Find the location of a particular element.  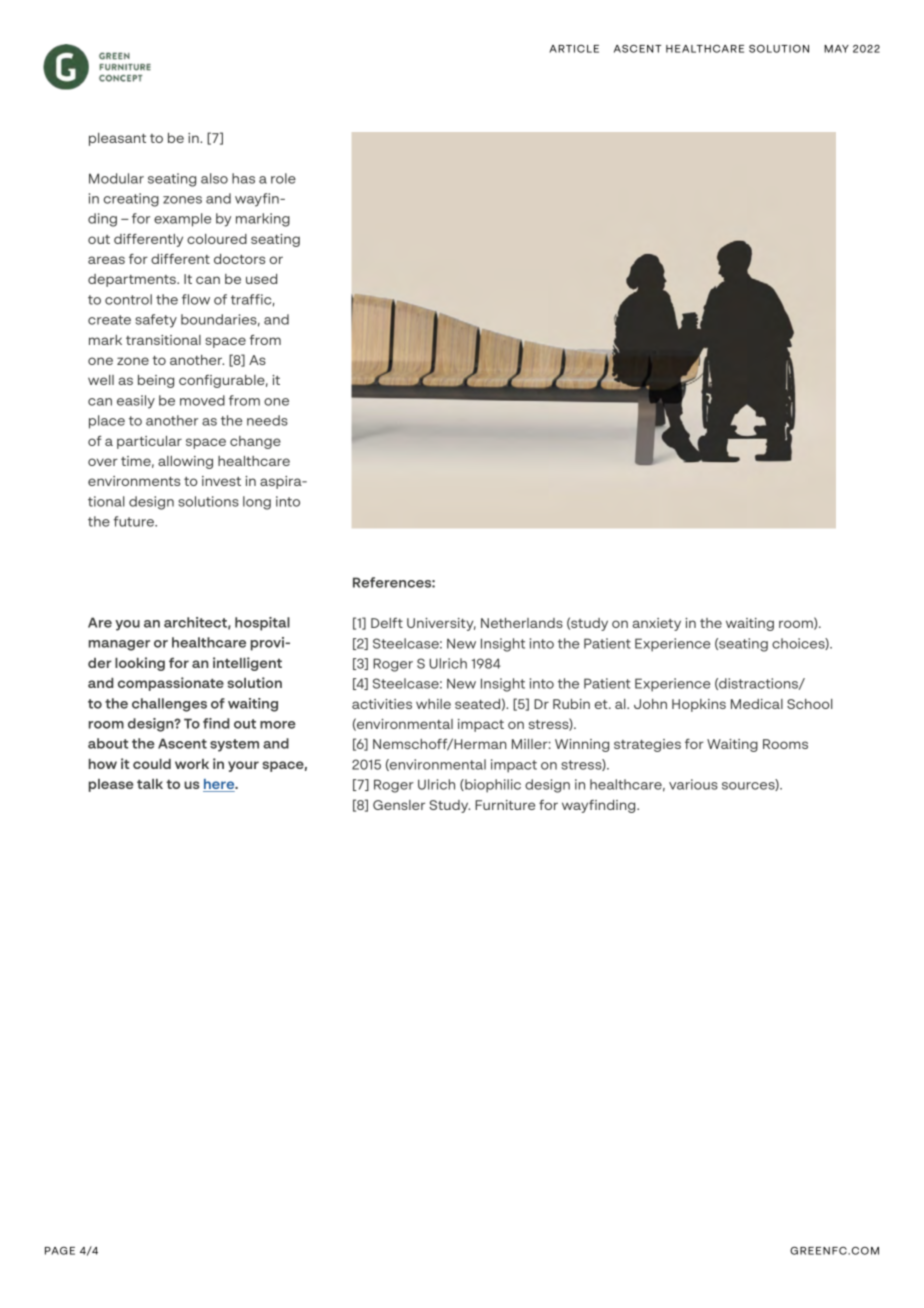

manager is located at coordinates (119, 645).
